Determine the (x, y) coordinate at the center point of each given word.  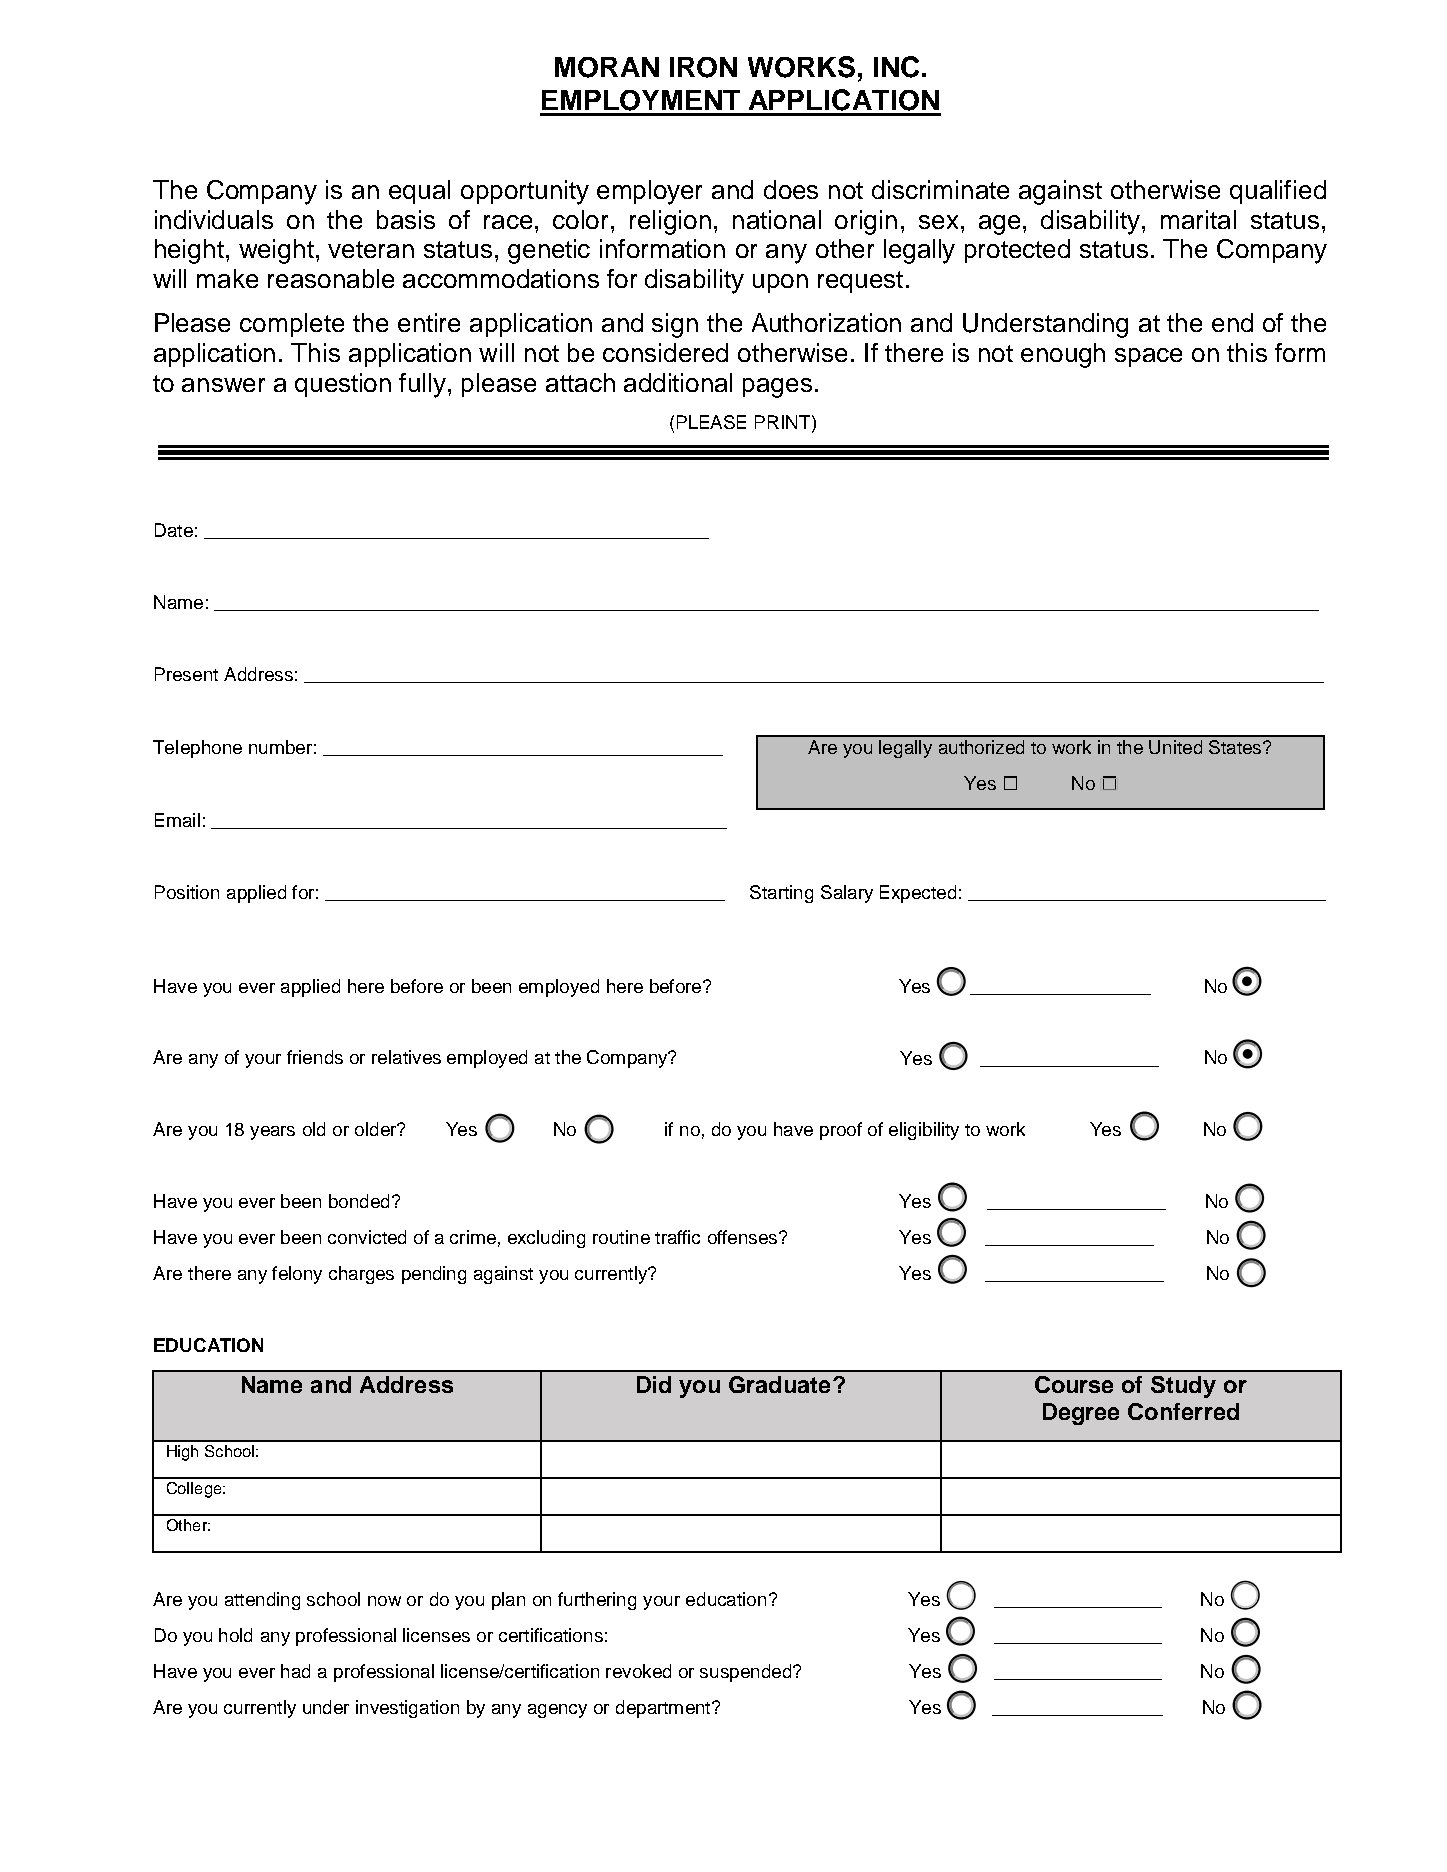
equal (419, 192)
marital (1198, 219)
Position (187, 892)
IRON (703, 67)
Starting (781, 894)
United (1175, 747)
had (295, 1671)
